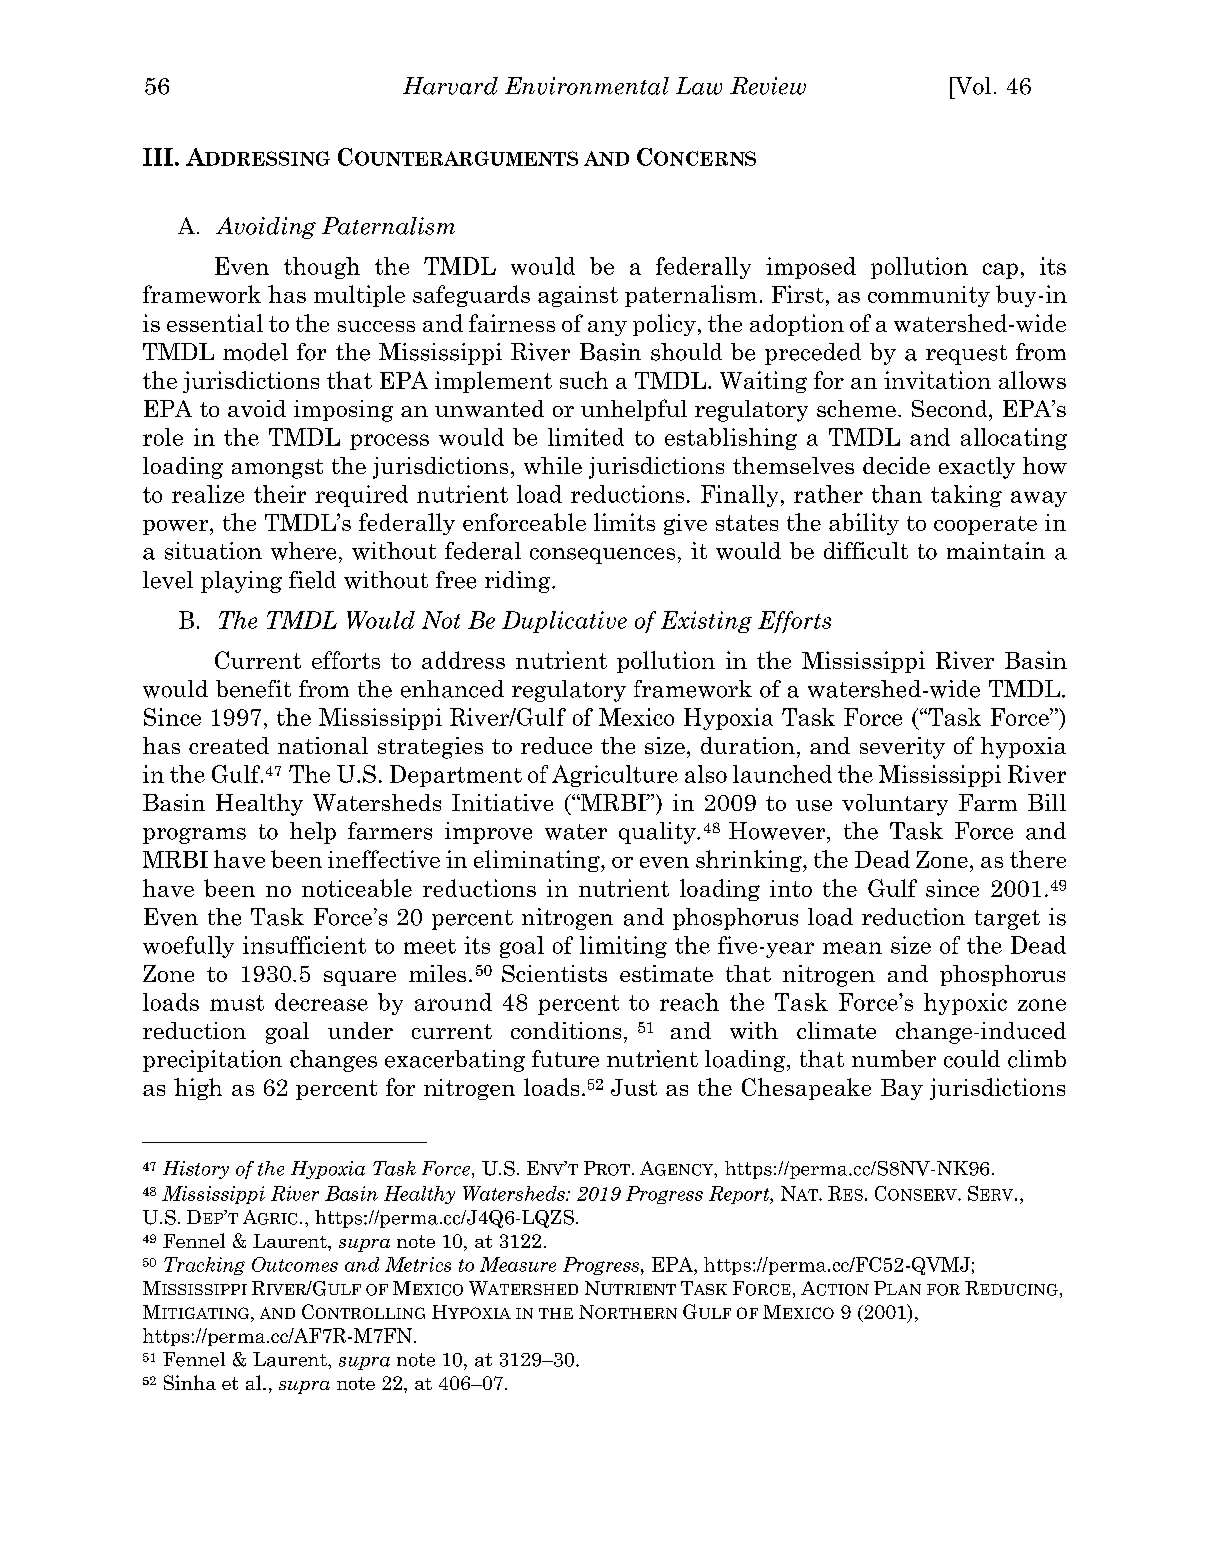  Describe the element at coordinates (566, 1030) in the image. I see `conditions` at that location.
